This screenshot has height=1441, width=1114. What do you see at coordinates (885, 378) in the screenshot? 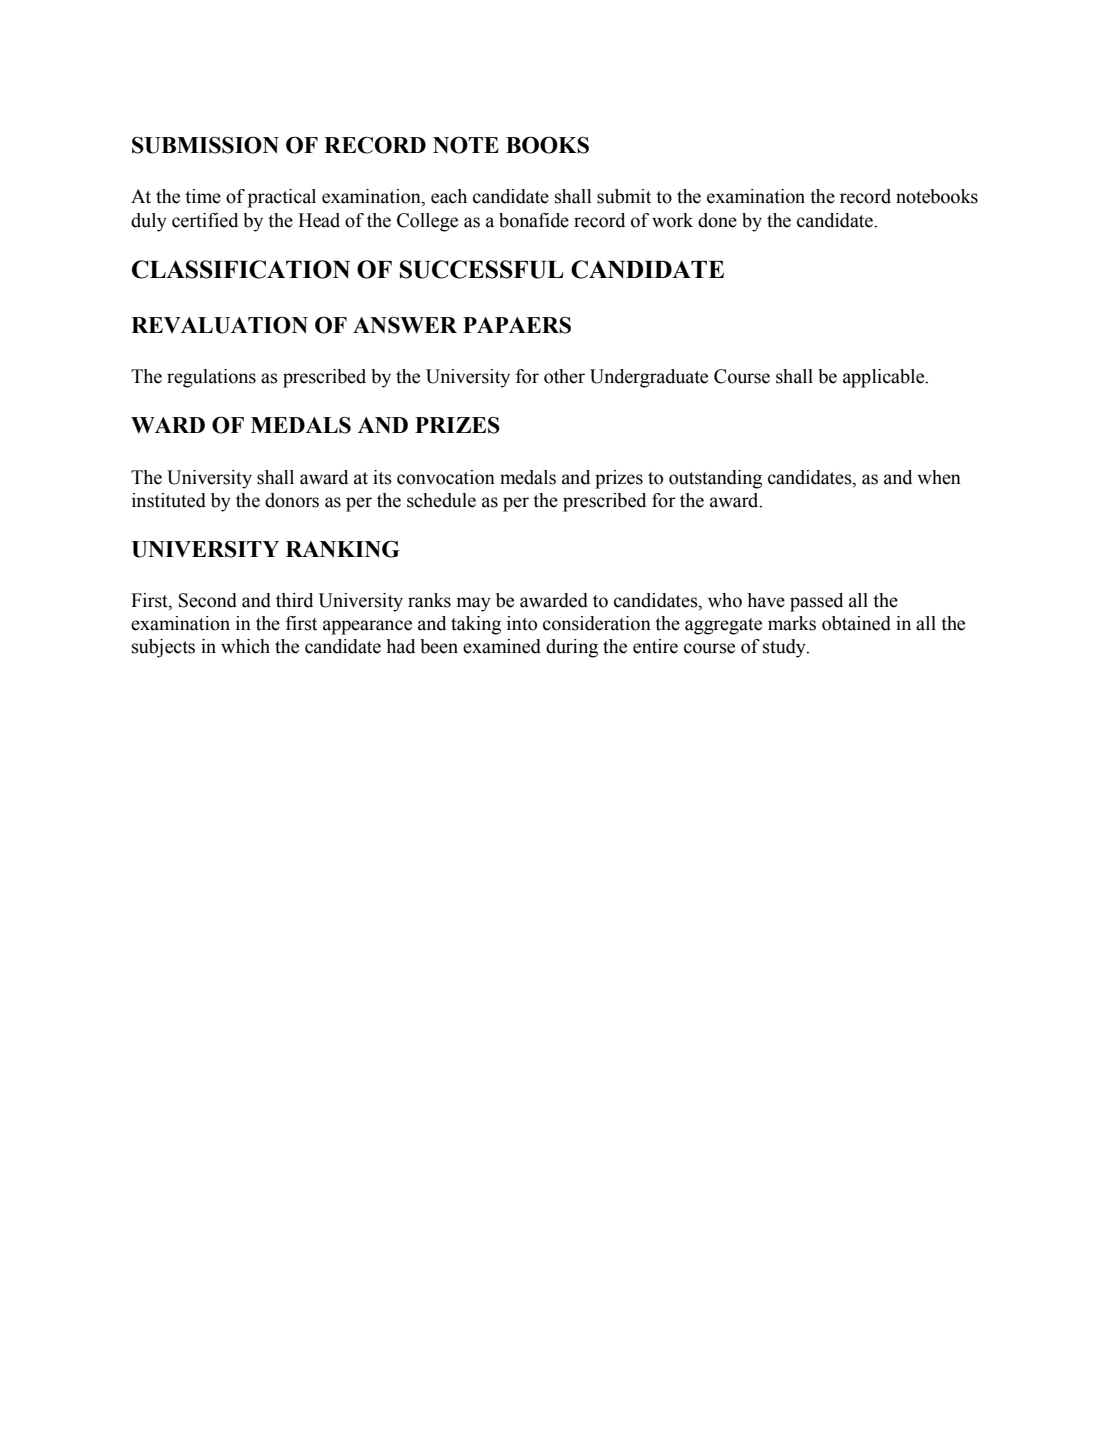
I see `applicable` at bounding box center [885, 378].
